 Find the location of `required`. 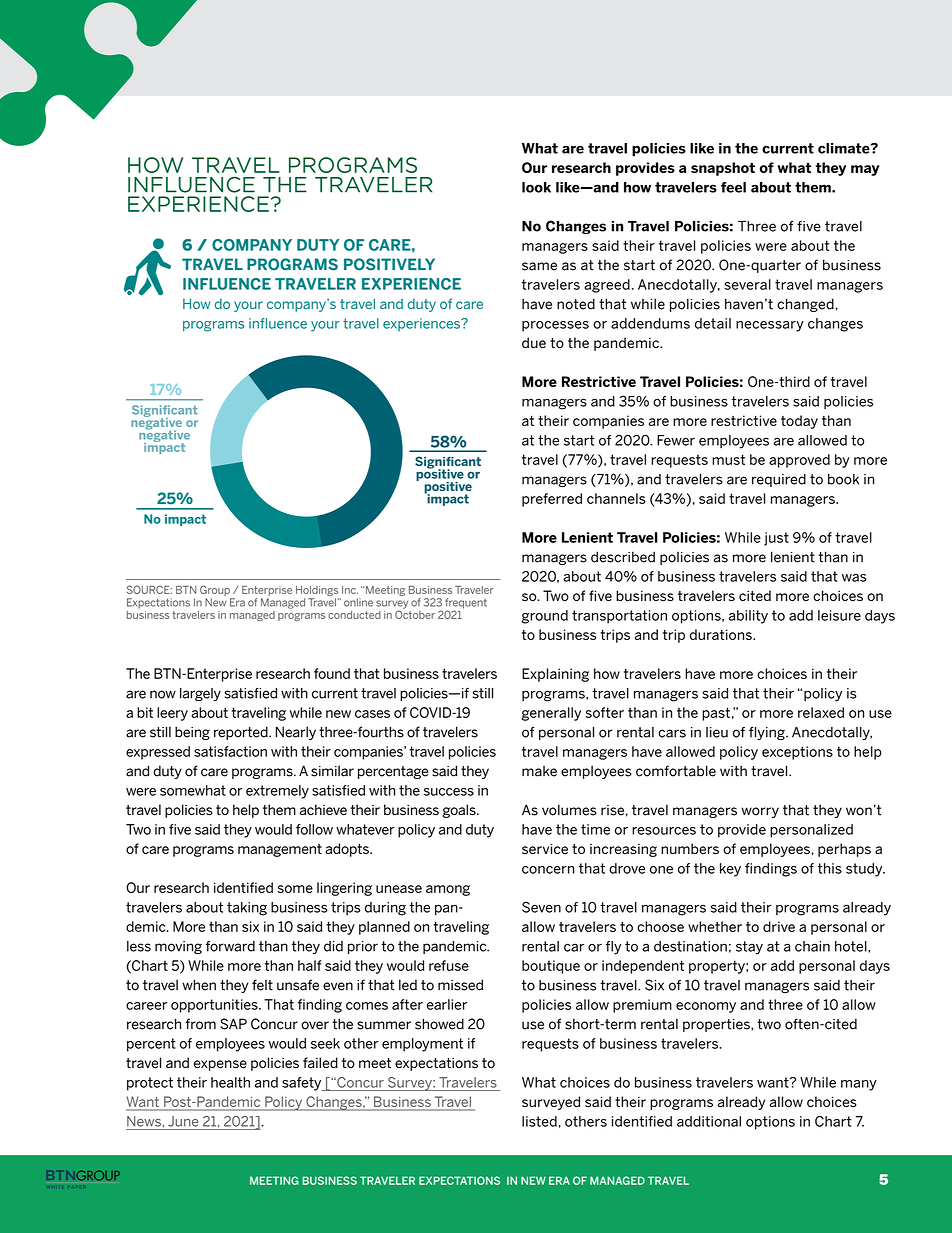

required is located at coordinates (779, 480).
